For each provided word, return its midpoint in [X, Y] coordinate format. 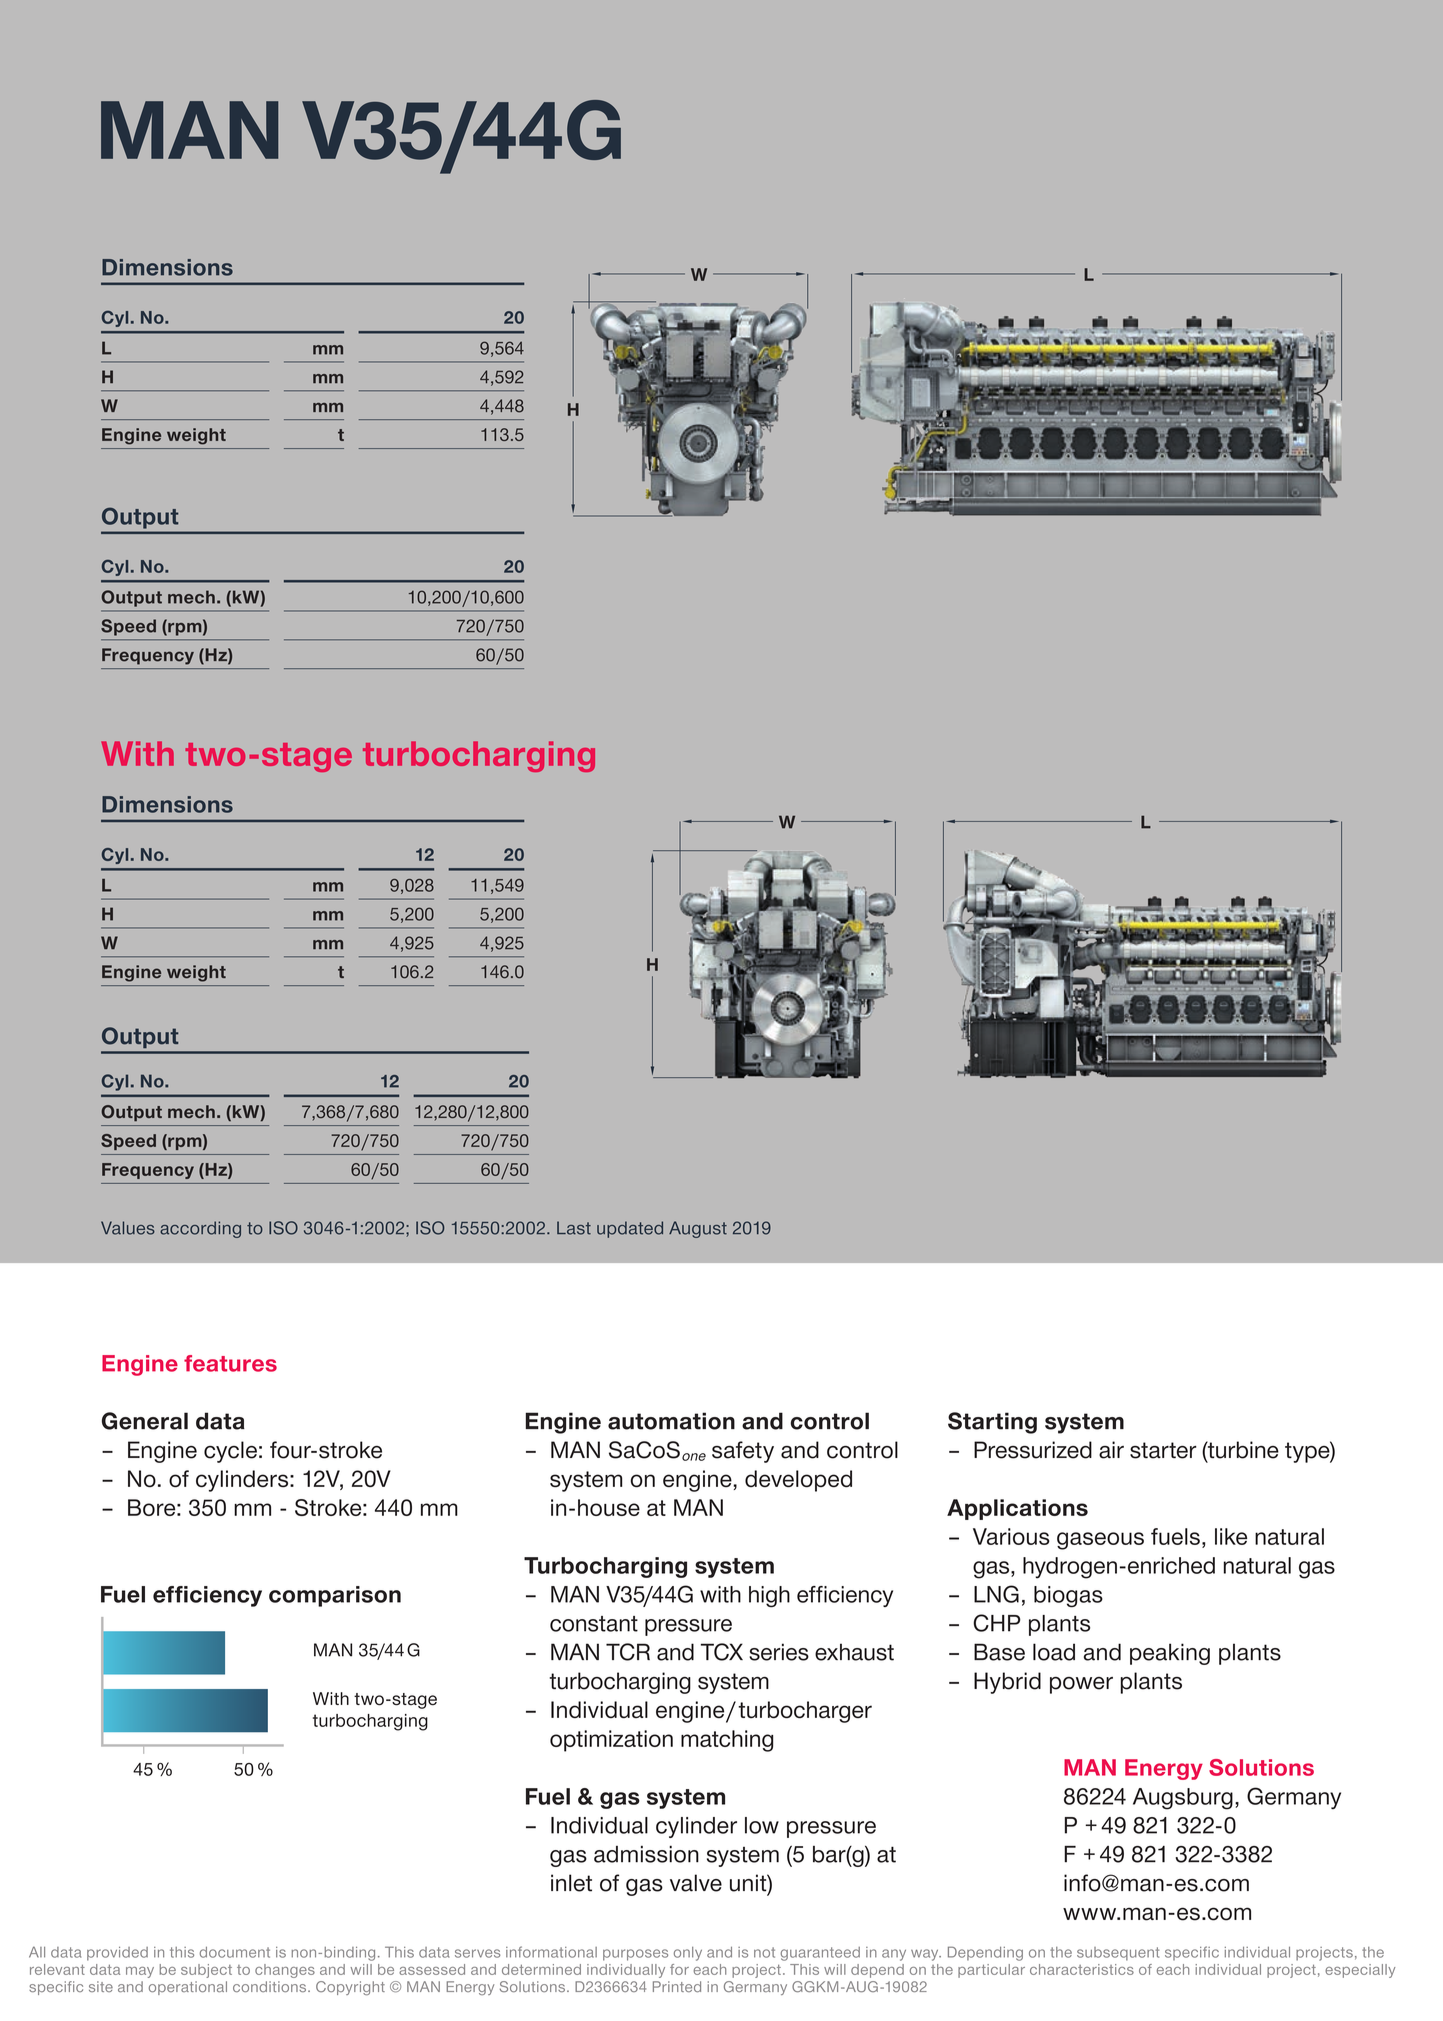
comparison [335, 1596]
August [698, 1229]
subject [206, 1971]
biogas [1068, 1597]
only [688, 1954]
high [769, 1597]
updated [630, 1229]
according [200, 1229]
